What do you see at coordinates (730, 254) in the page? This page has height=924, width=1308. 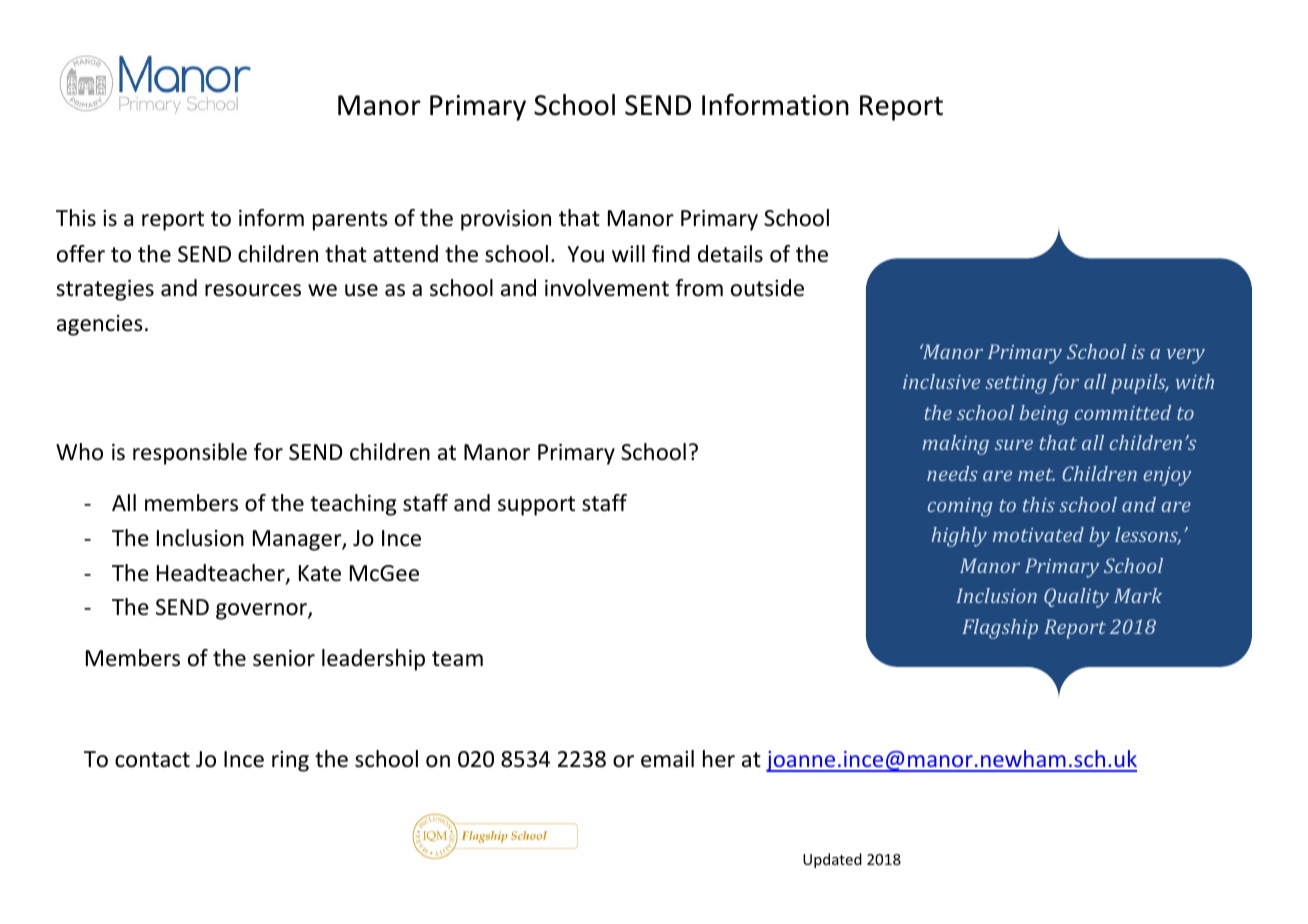 I see `details` at bounding box center [730, 254].
